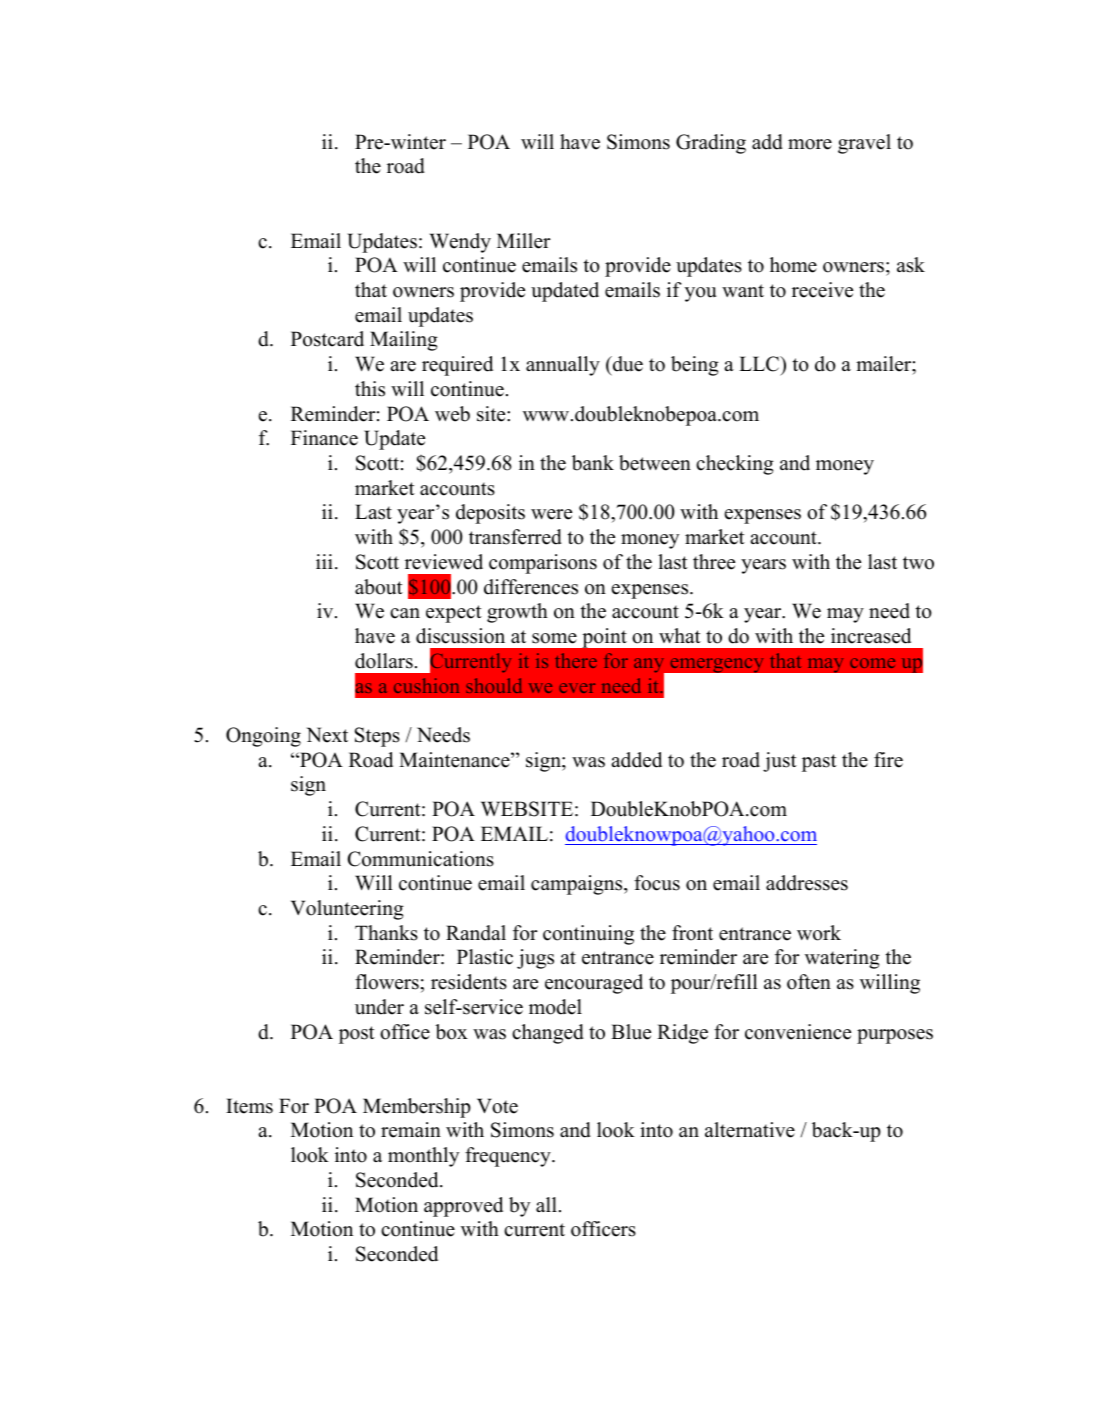  Describe the element at coordinates (384, 661) in the screenshot. I see `dollars` at that location.
